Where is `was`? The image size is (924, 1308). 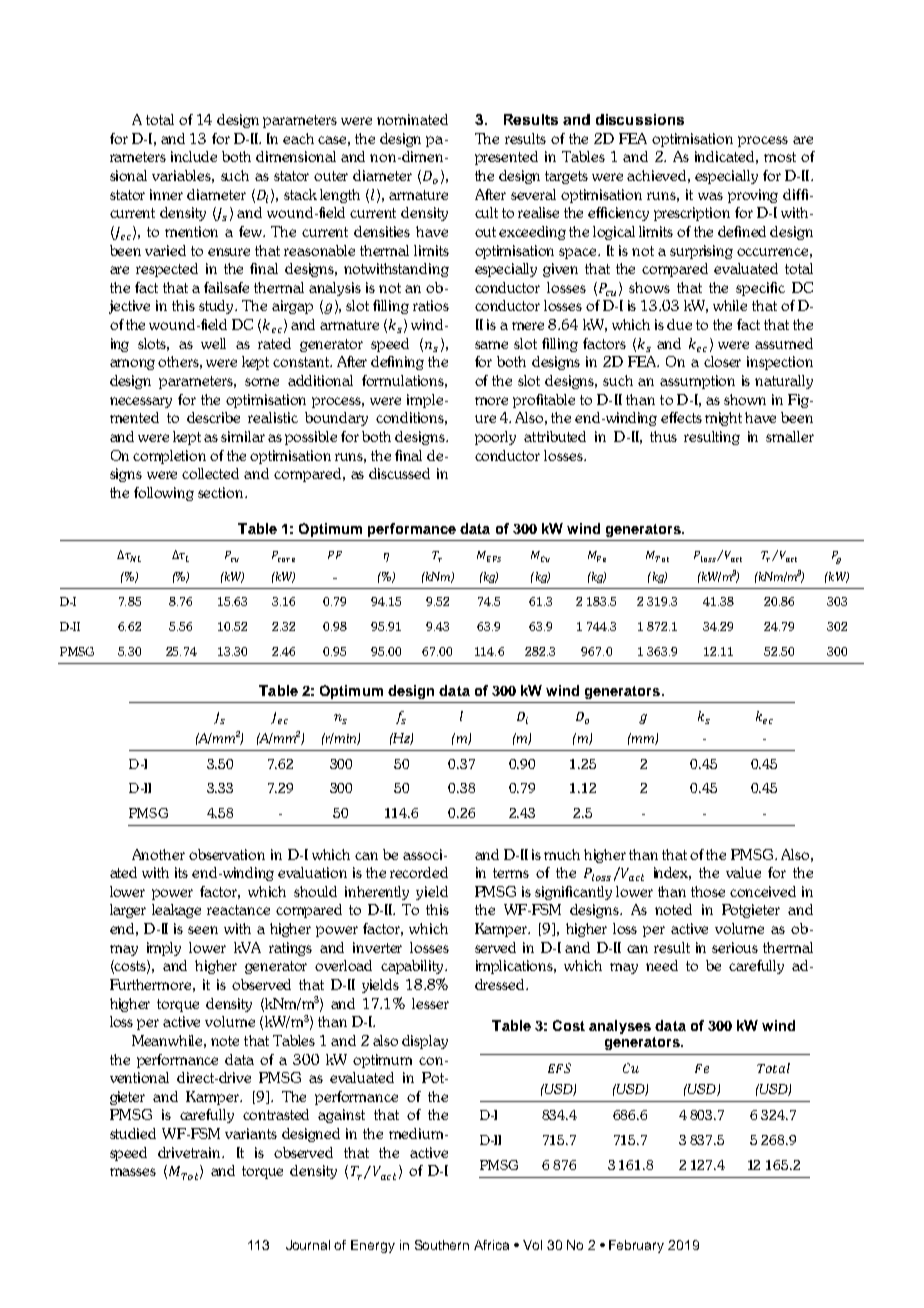
was is located at coordinates (710, 196).
